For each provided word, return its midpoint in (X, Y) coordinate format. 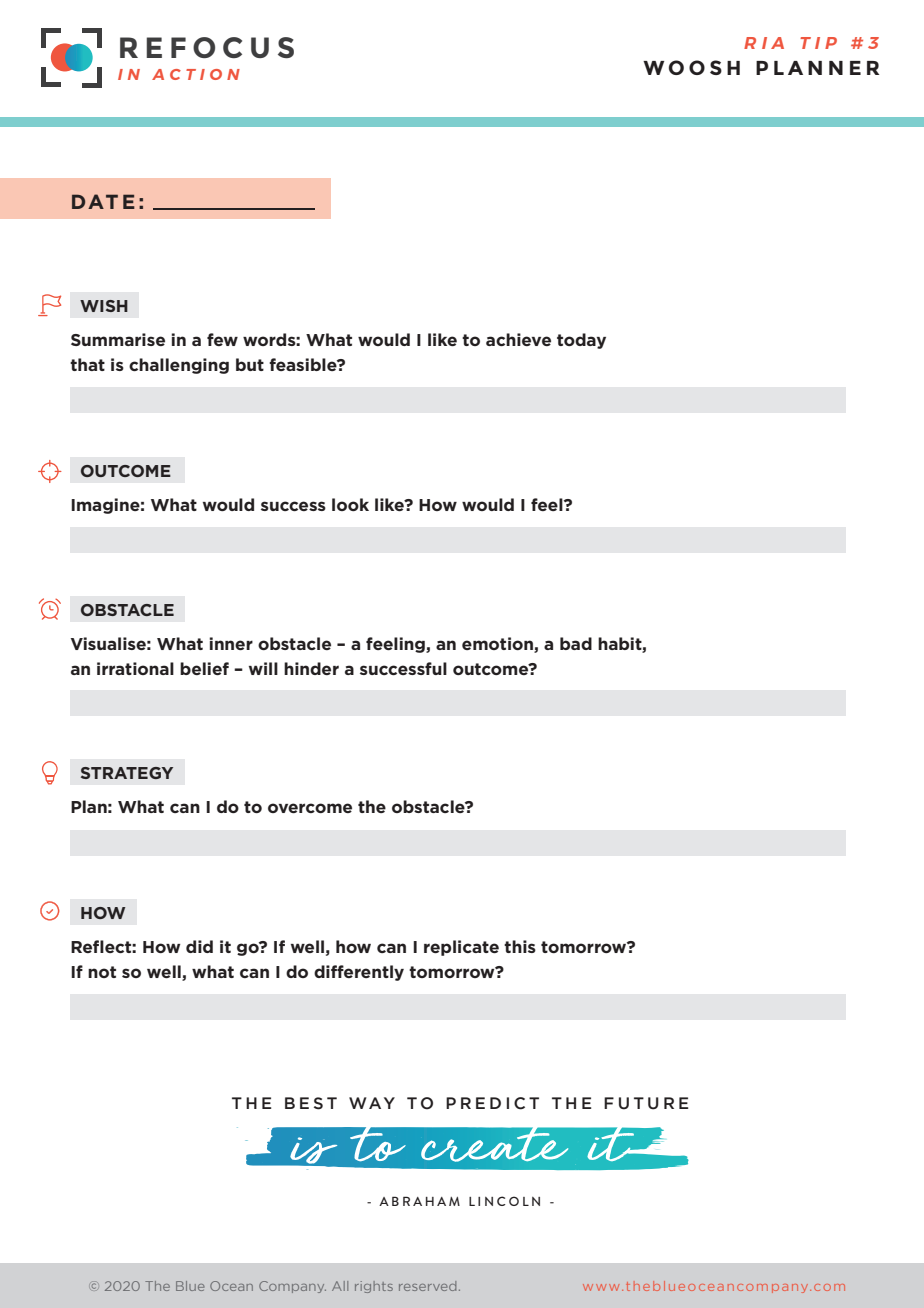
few (222, 339)
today (581, 341)
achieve (518, 339)
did (199, 946)
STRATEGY (127, 773)
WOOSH (691, 67)
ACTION (196, 74)
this (520, 946)
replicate (461, 948)
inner (231, 643)
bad (576, 643)
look (350, 504)
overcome (310, 808)
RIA (764, 43)
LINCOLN (504, 1201)
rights (374, 1287)
